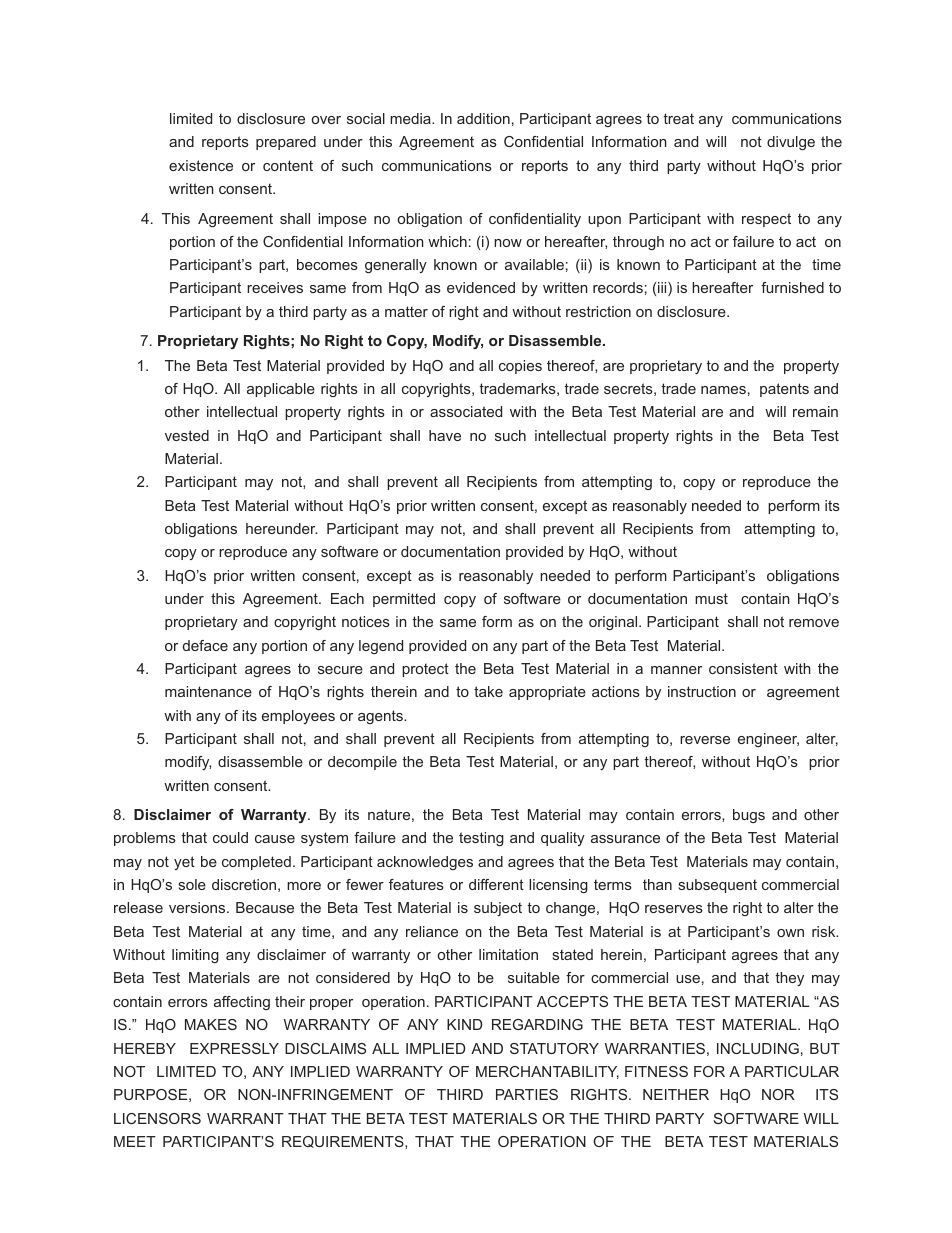 This screenshot has width=952, height=1233. What do you see at coordinates (778, 1094) in the screenshot?
I see `NOR` at bounding box center [778, 1094].
